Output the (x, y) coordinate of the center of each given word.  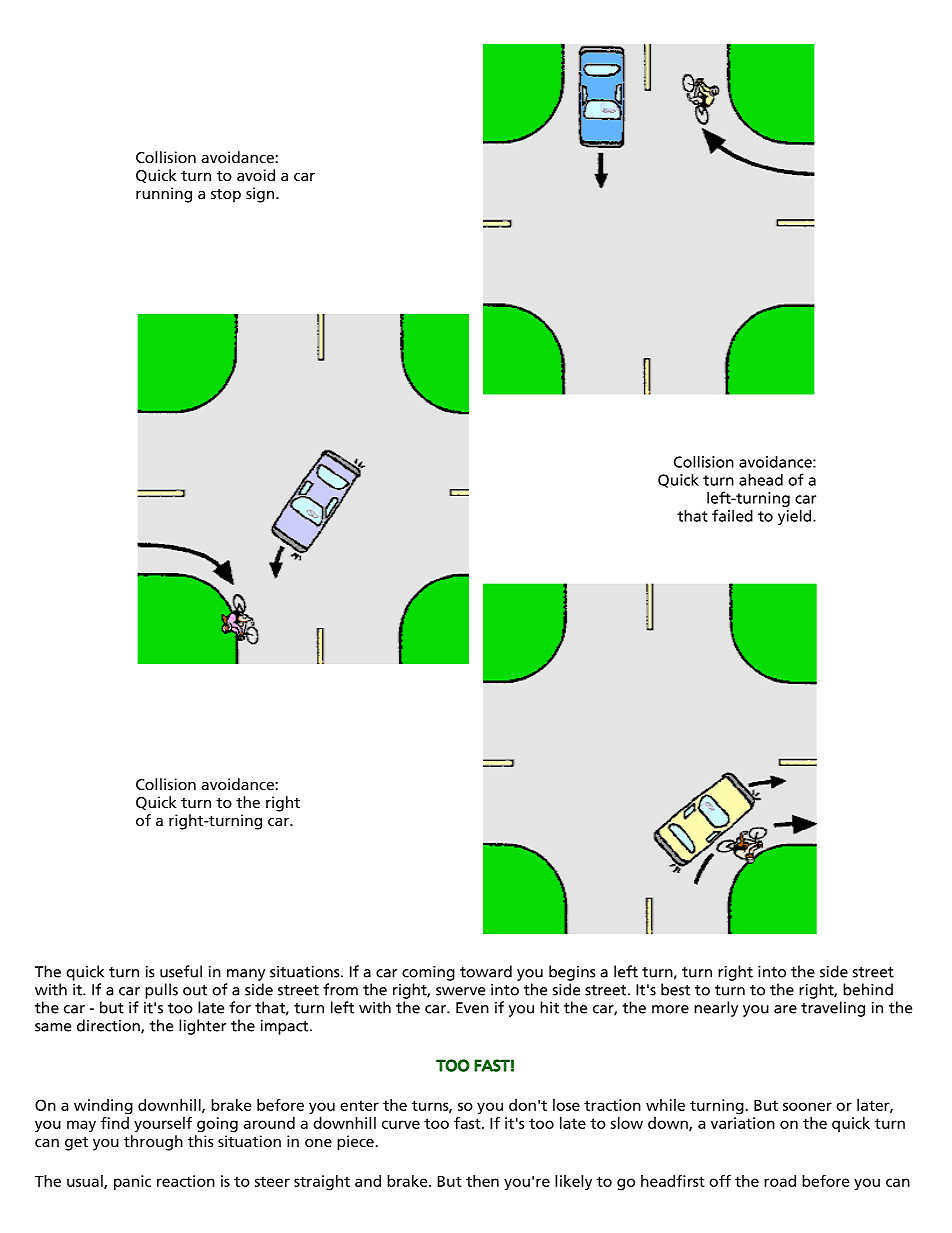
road (780, 1181)
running (164, 195)
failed (732, 515)
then (482, 1181)
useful (181, 971)
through (153, 1143)
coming (428, 973)
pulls (161, 991)
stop (226, 196)
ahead (761, 479)
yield (796, 517)
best (675, 989)
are (785, 1009)
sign (261, 195)
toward (486, 971)
